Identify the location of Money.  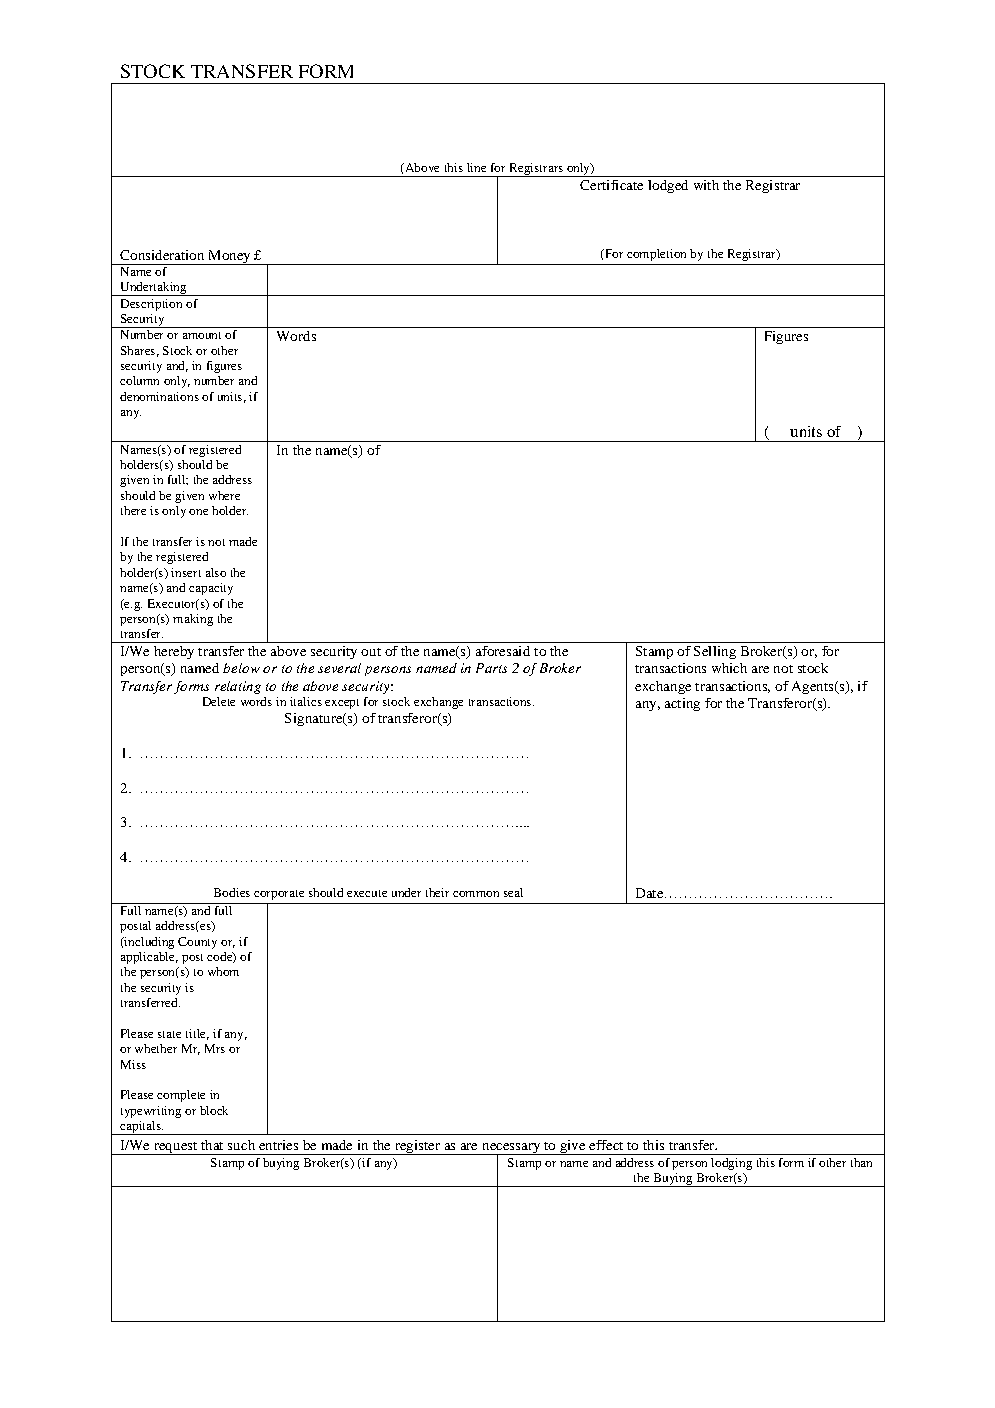
(229, 257).
